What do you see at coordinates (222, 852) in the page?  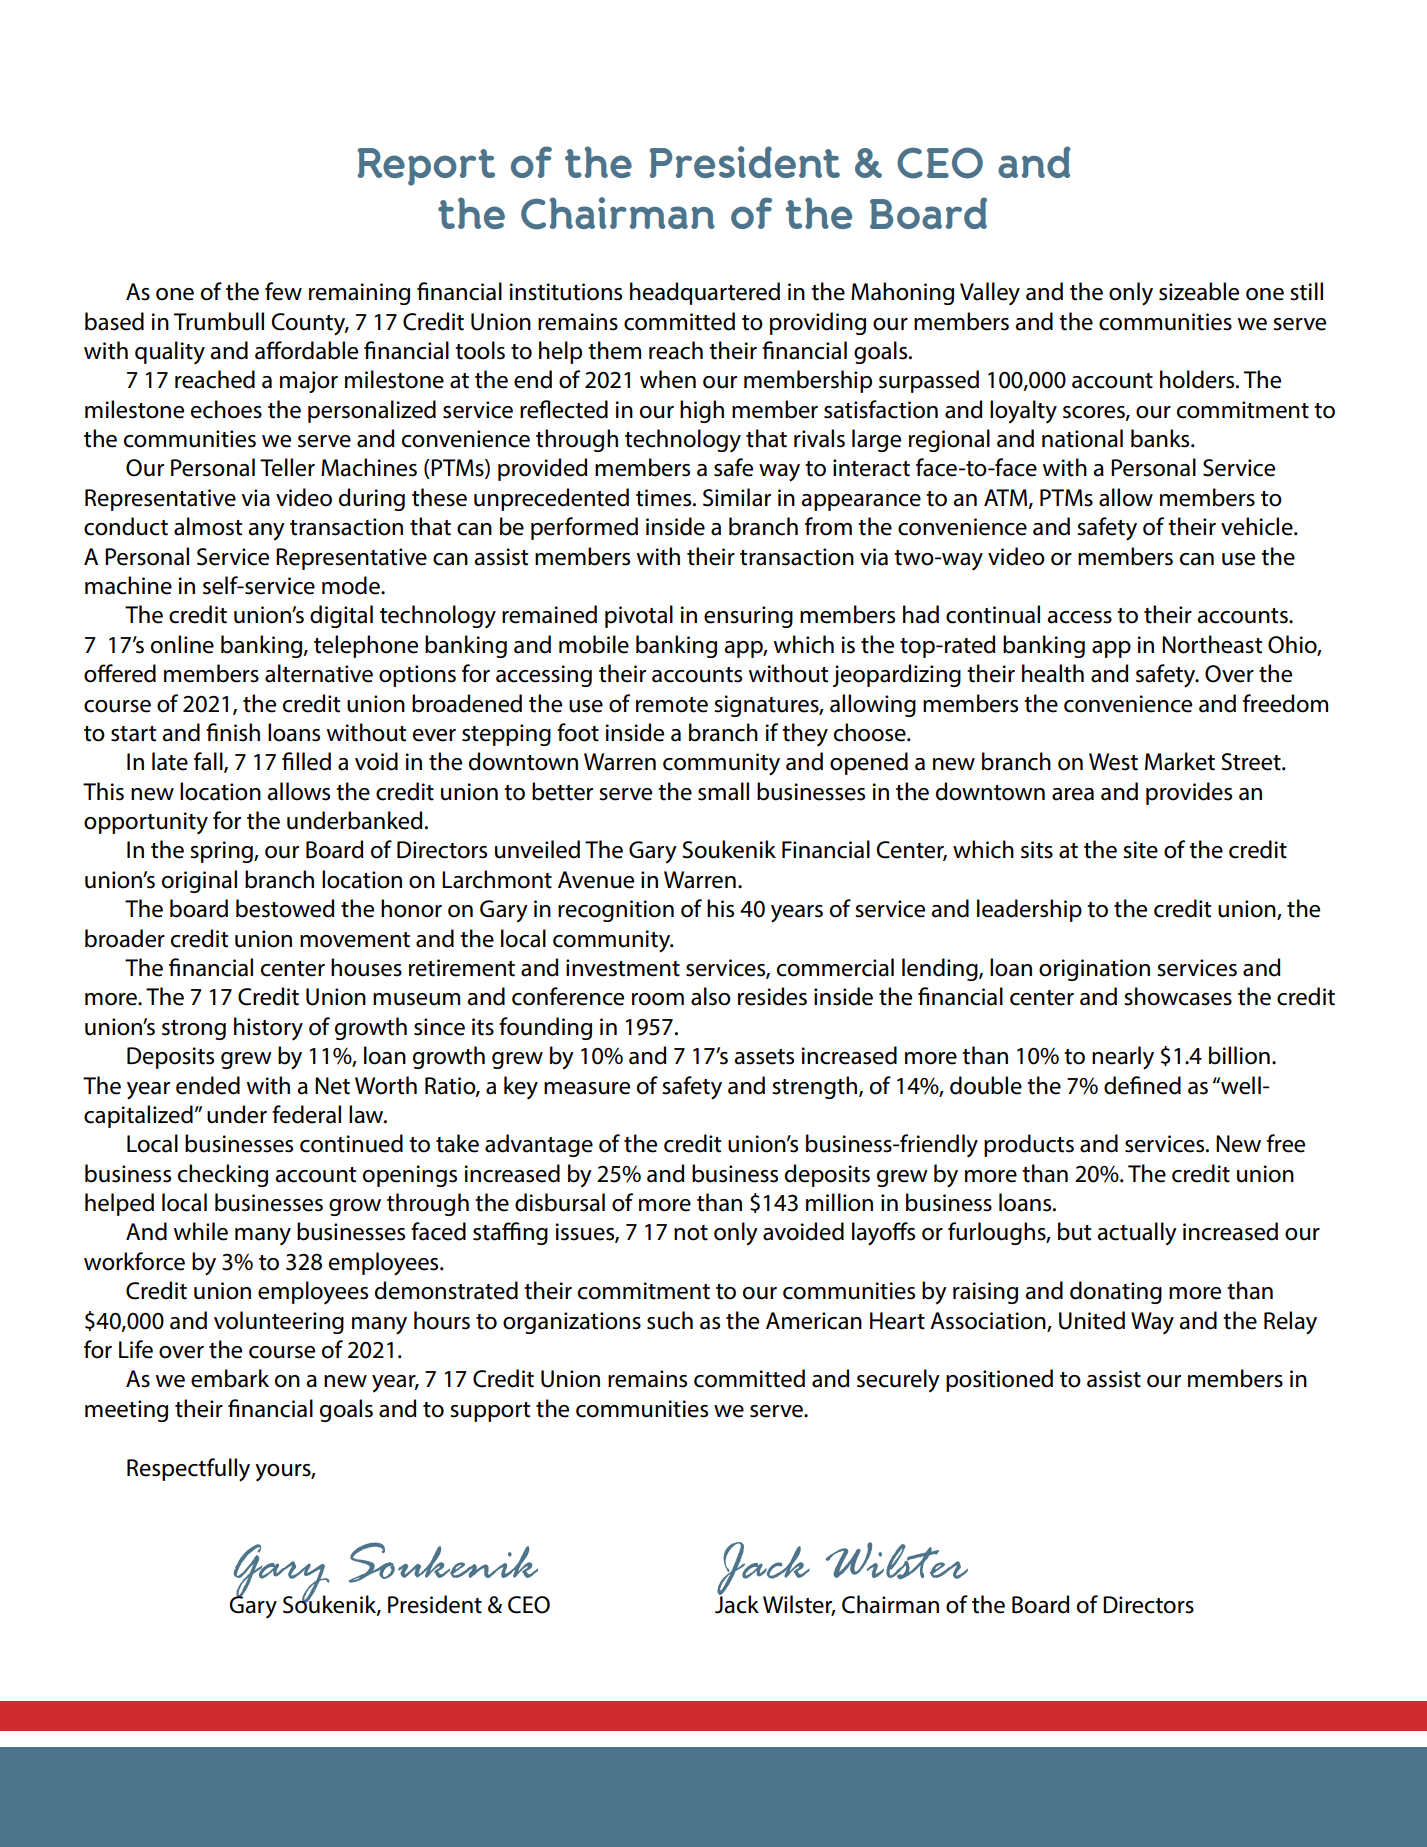 I see `spring` at bounding box center [222, 852].
